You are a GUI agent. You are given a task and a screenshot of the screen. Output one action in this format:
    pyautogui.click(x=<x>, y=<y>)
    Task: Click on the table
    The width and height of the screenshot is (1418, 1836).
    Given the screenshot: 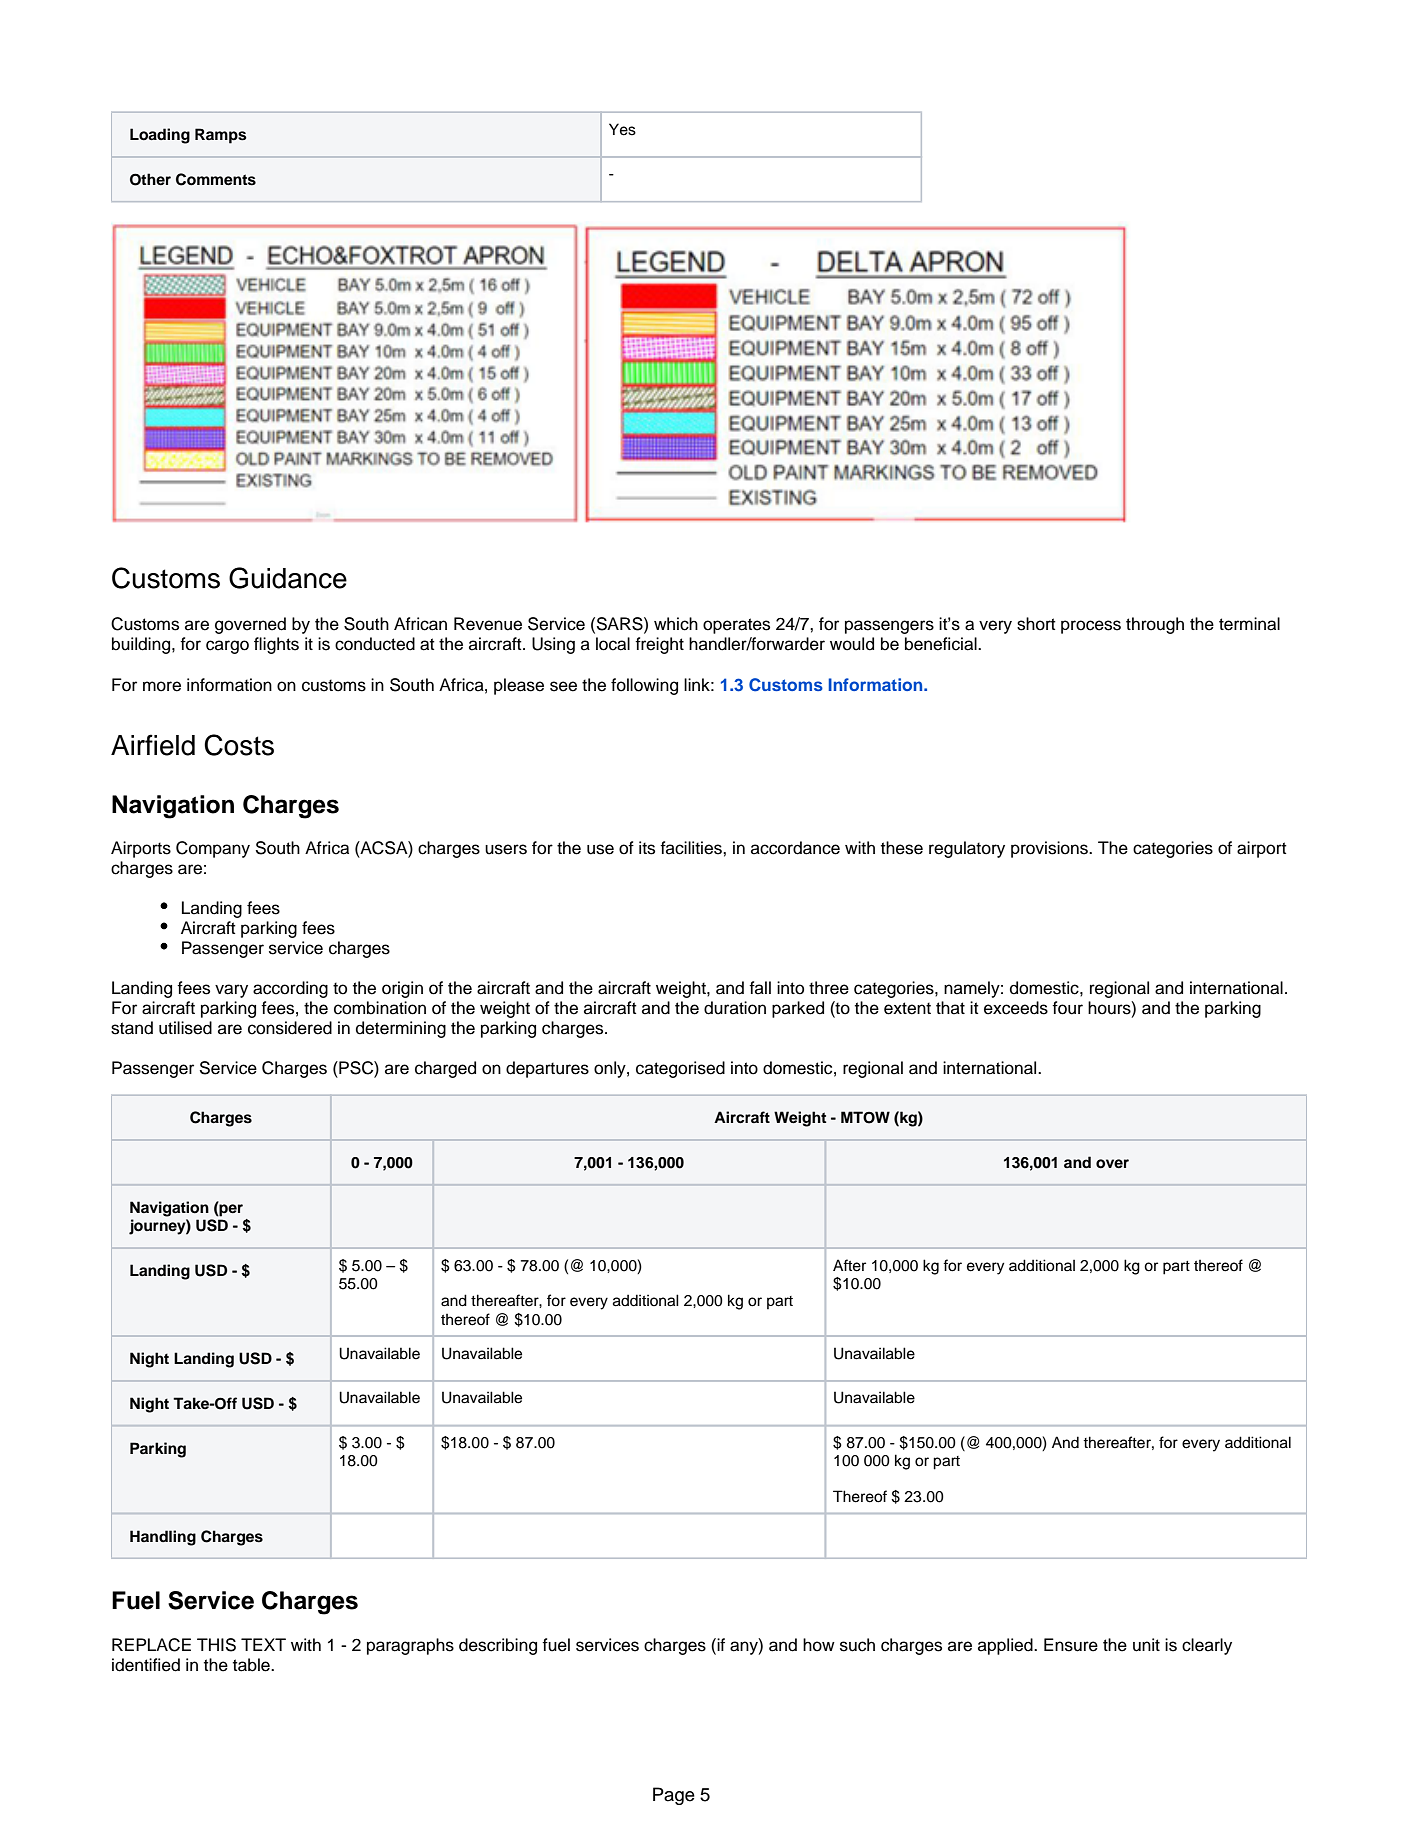 What is the action you would take?
    pyautogui.click(x=252, y=1665)
